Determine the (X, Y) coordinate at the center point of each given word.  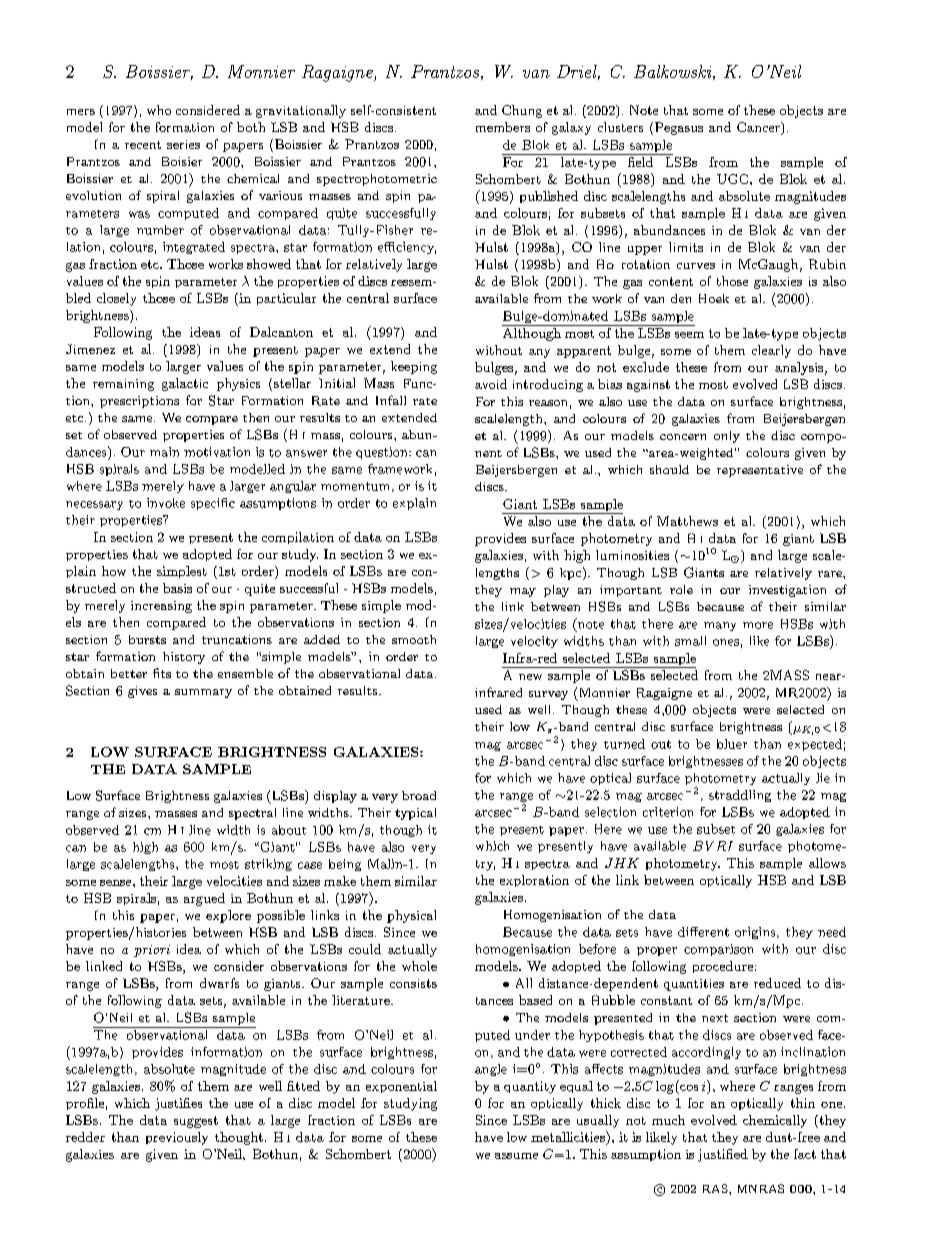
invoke (166, 503)
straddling (740, 796)
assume (516, 1156)
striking (268, 865)
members (503, 127)
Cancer (759, 128)
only (727, 437)
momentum (357, 487)
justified (723, 1155)
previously (177, 1138)
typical (415, 814)
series (183, 144)
